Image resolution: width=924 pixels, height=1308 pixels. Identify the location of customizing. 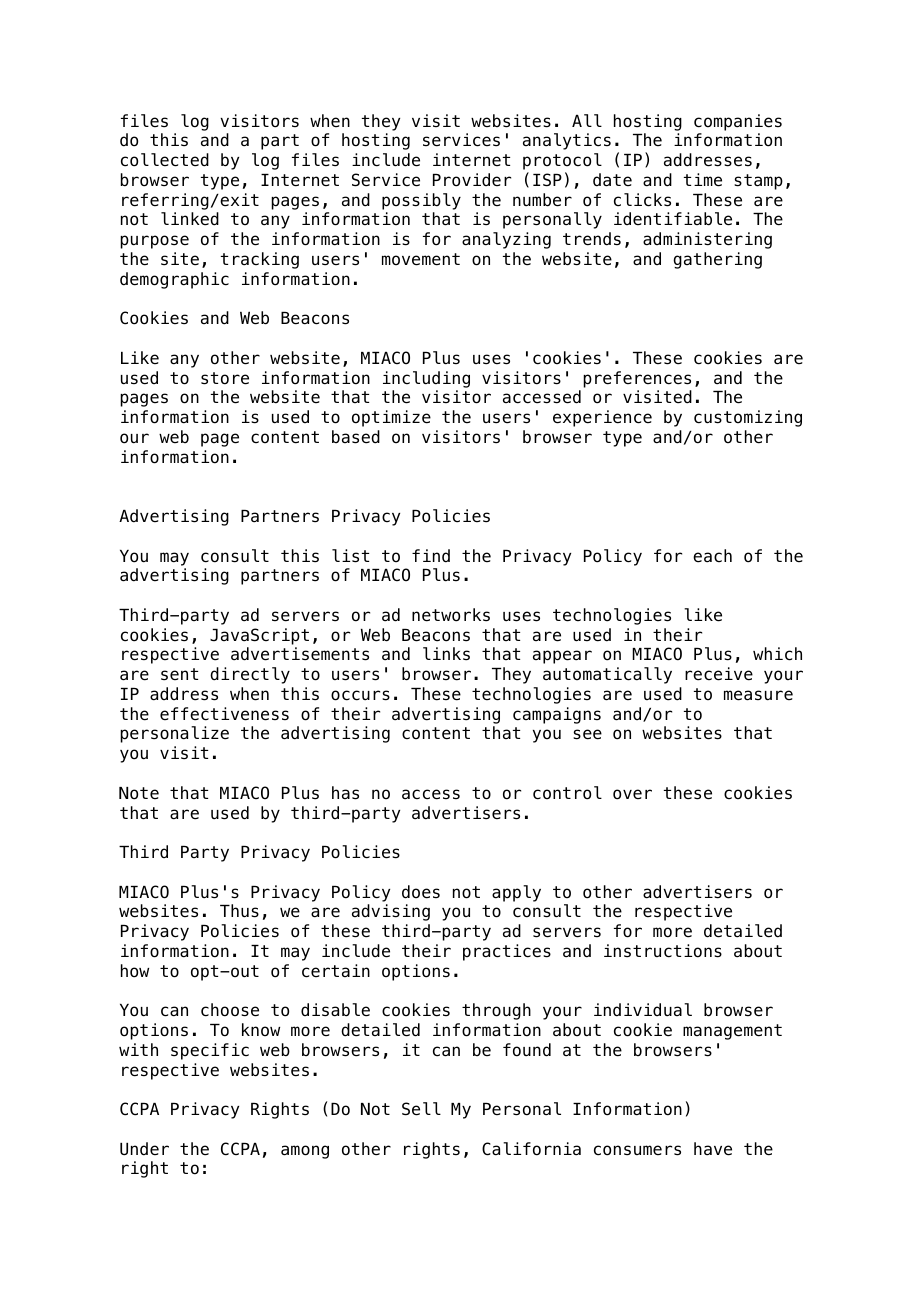
(748, 418).
